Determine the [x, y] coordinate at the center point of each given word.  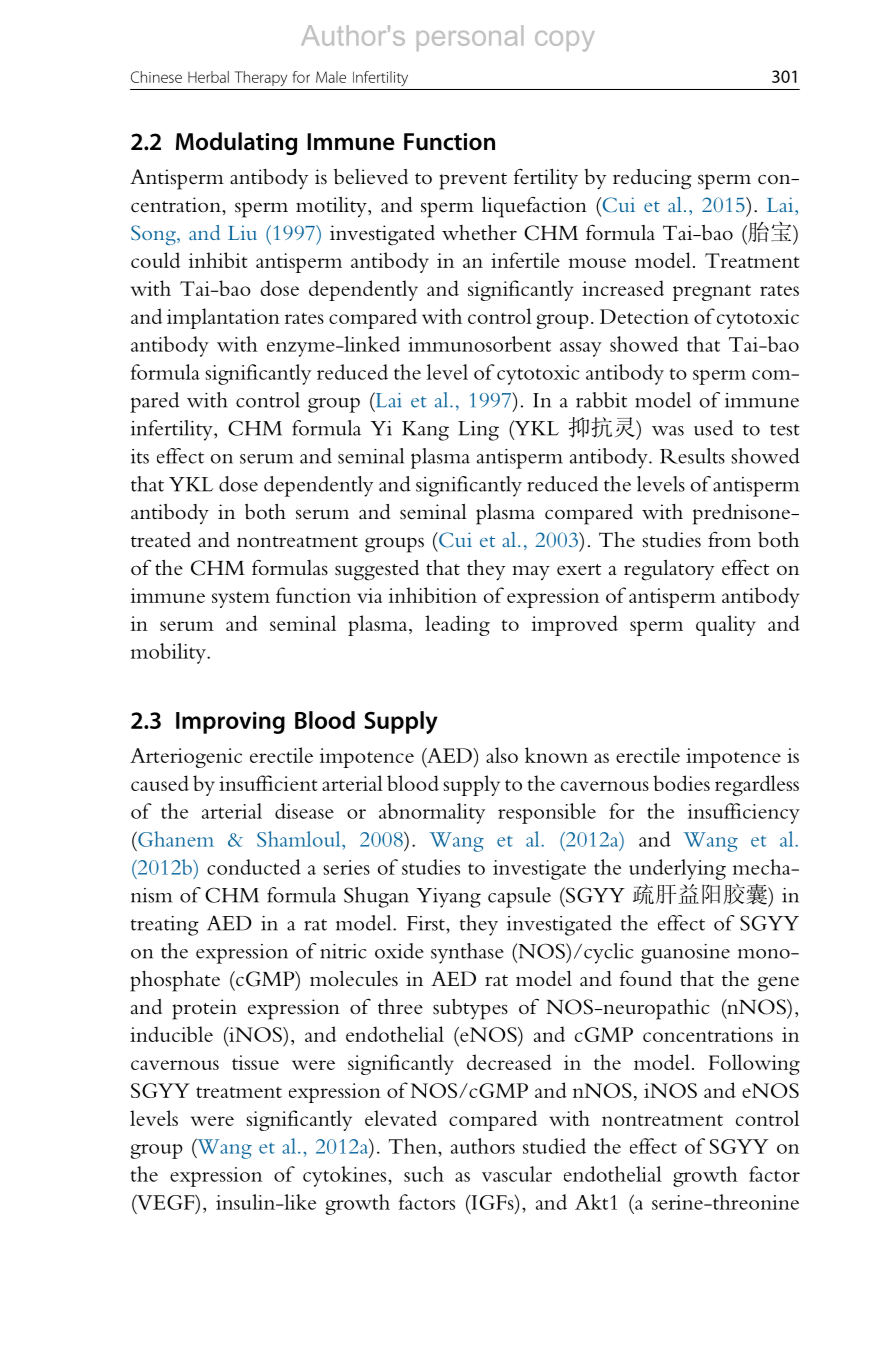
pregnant [712, 292]
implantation [223, 318]
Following [754, 1064]
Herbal [208, 77]
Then [414, 1146]
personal [470, 38]
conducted [254, 867]
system [241, 599]
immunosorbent [479, 344]
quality [726, 625]
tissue [255, 1062]
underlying [677, 869]
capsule [519, 897]
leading [457, 625]
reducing [652, 179]
